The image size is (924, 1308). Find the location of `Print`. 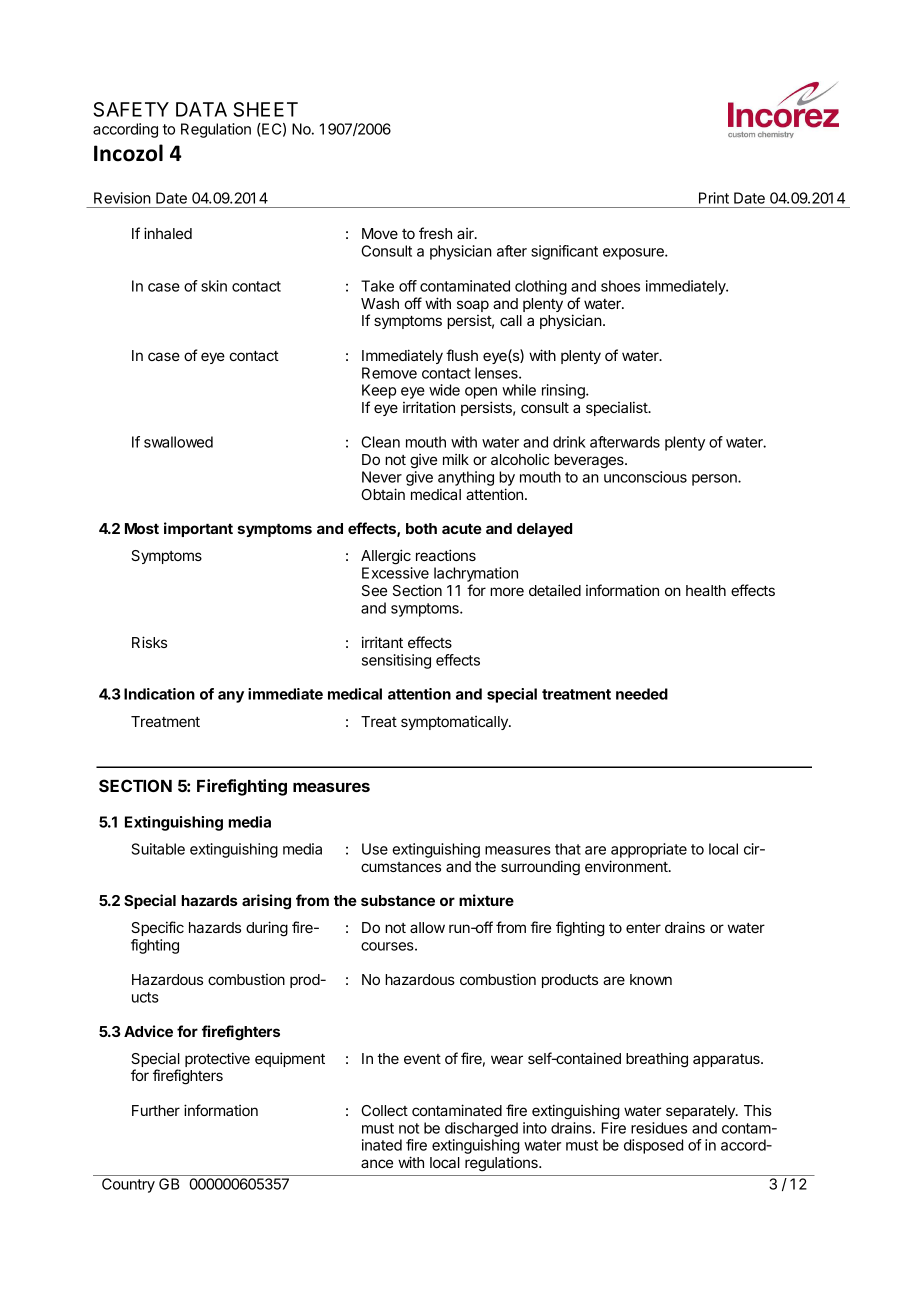

Print is located at coordinates (714, 198).
